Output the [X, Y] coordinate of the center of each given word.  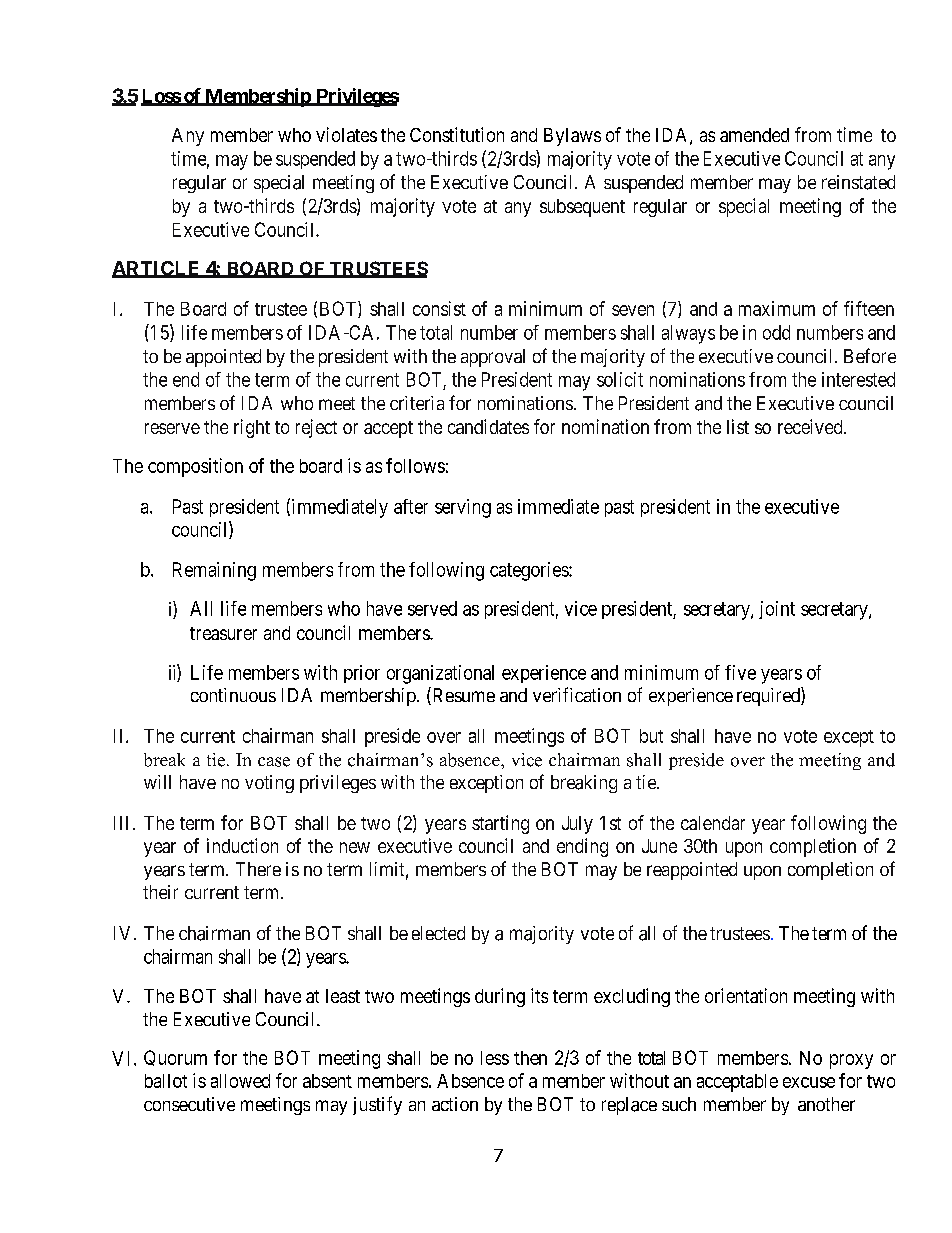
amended [754, 135]
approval [493, 358]
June [659, 846]
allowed [240, 1081]
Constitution [457, 134]
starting [500, 824]
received [811, 426]
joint [777, 610]
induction [242, 845]
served [432, 608]
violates [346, 134]
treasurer [223, 633]
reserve [172, 428]
